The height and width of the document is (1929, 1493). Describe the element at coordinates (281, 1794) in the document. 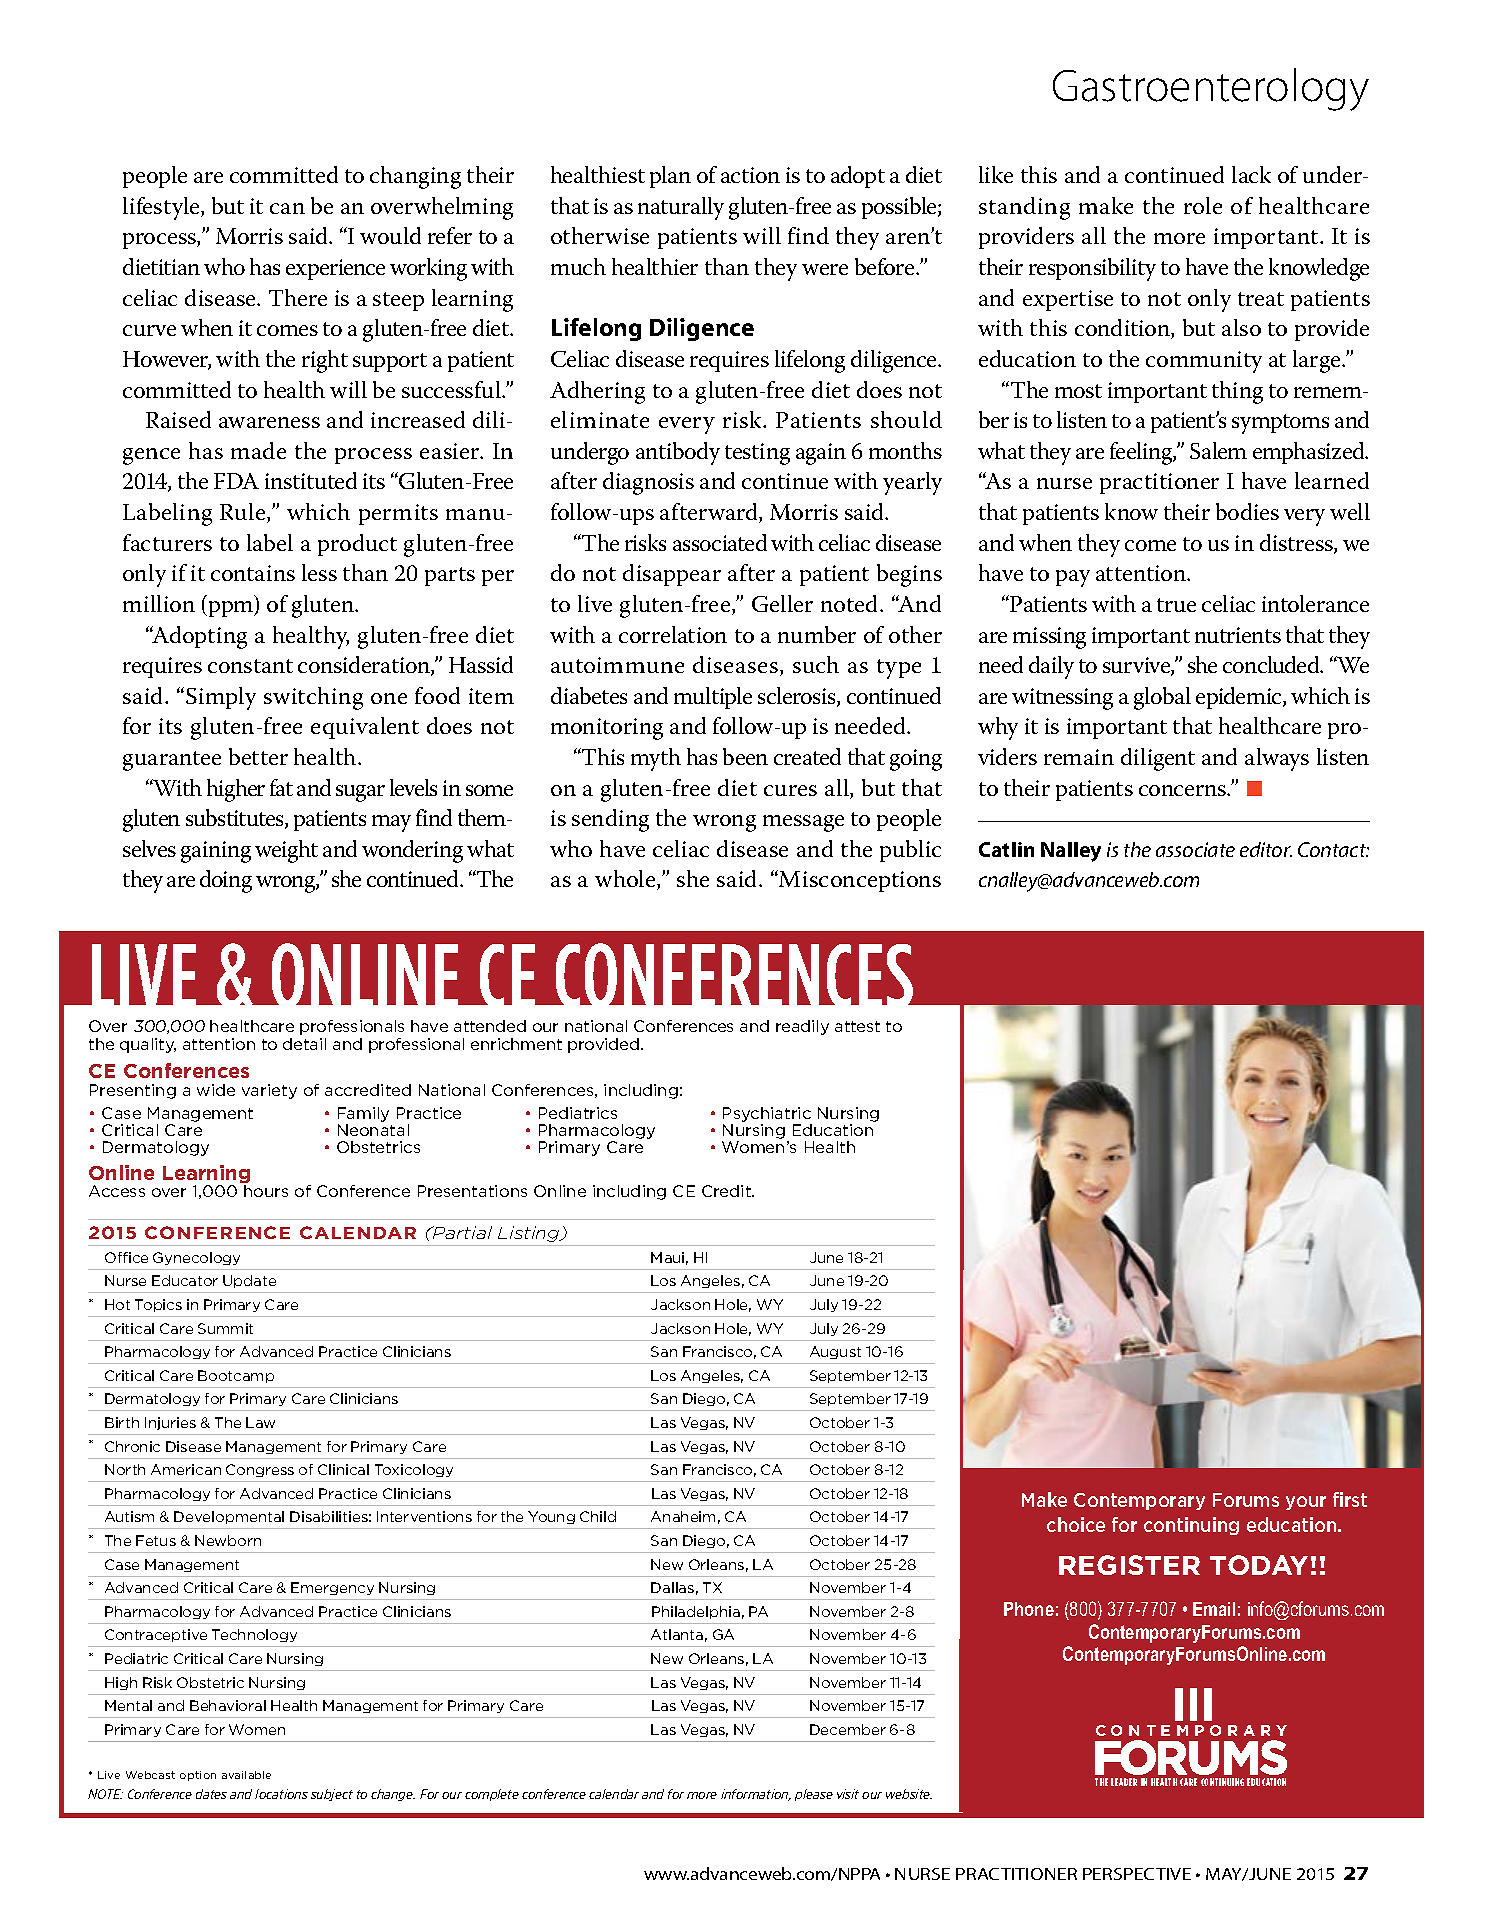

I see `locations` at that location.
